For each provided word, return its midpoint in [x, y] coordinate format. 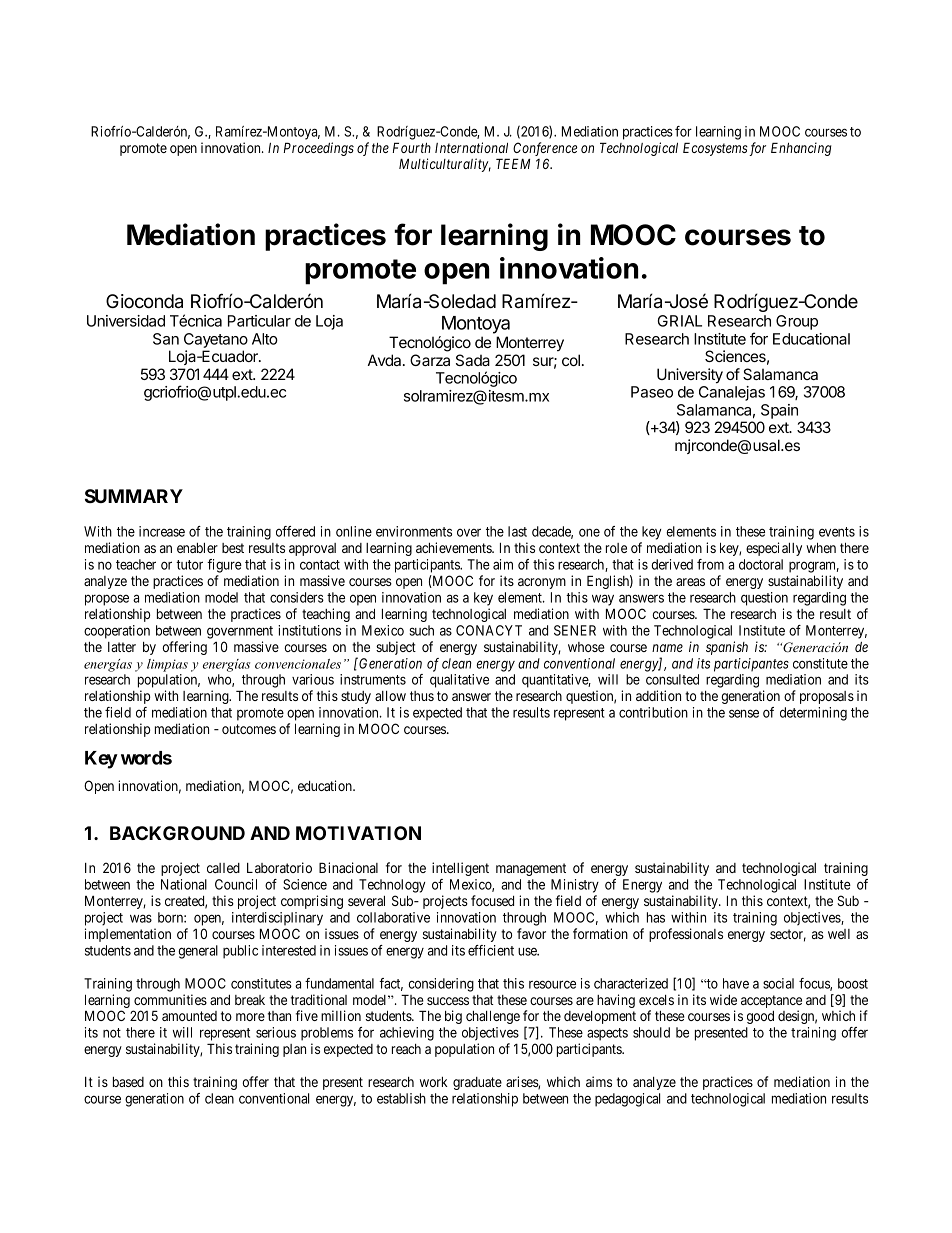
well [839, 934]
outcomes [249, 729]
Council [236, 884]
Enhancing [801, 149]
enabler [197, 548]
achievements [454, 547]
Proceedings [319, 149]
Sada [473, 360]
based [128, 1082]
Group [797, 322]
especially [774, 549]
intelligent [460, 869]
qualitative [459, 681]
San [166, 339]
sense [744, 713]
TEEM [513, 163]
